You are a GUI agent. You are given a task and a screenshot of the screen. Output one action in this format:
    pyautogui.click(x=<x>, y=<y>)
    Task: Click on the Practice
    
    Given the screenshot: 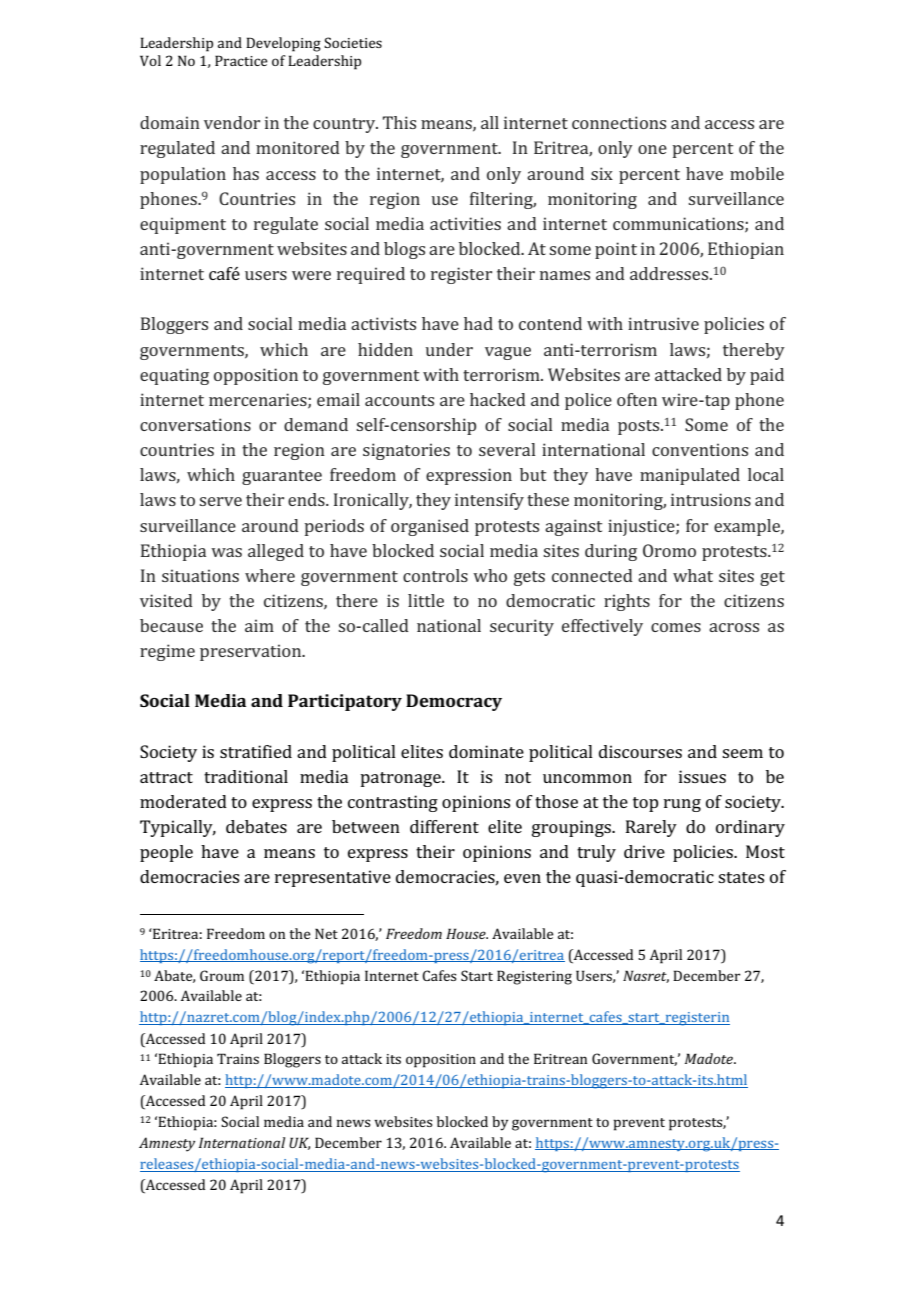 What is the action you would take?
    pyautogui.click(x=241, y=60)
